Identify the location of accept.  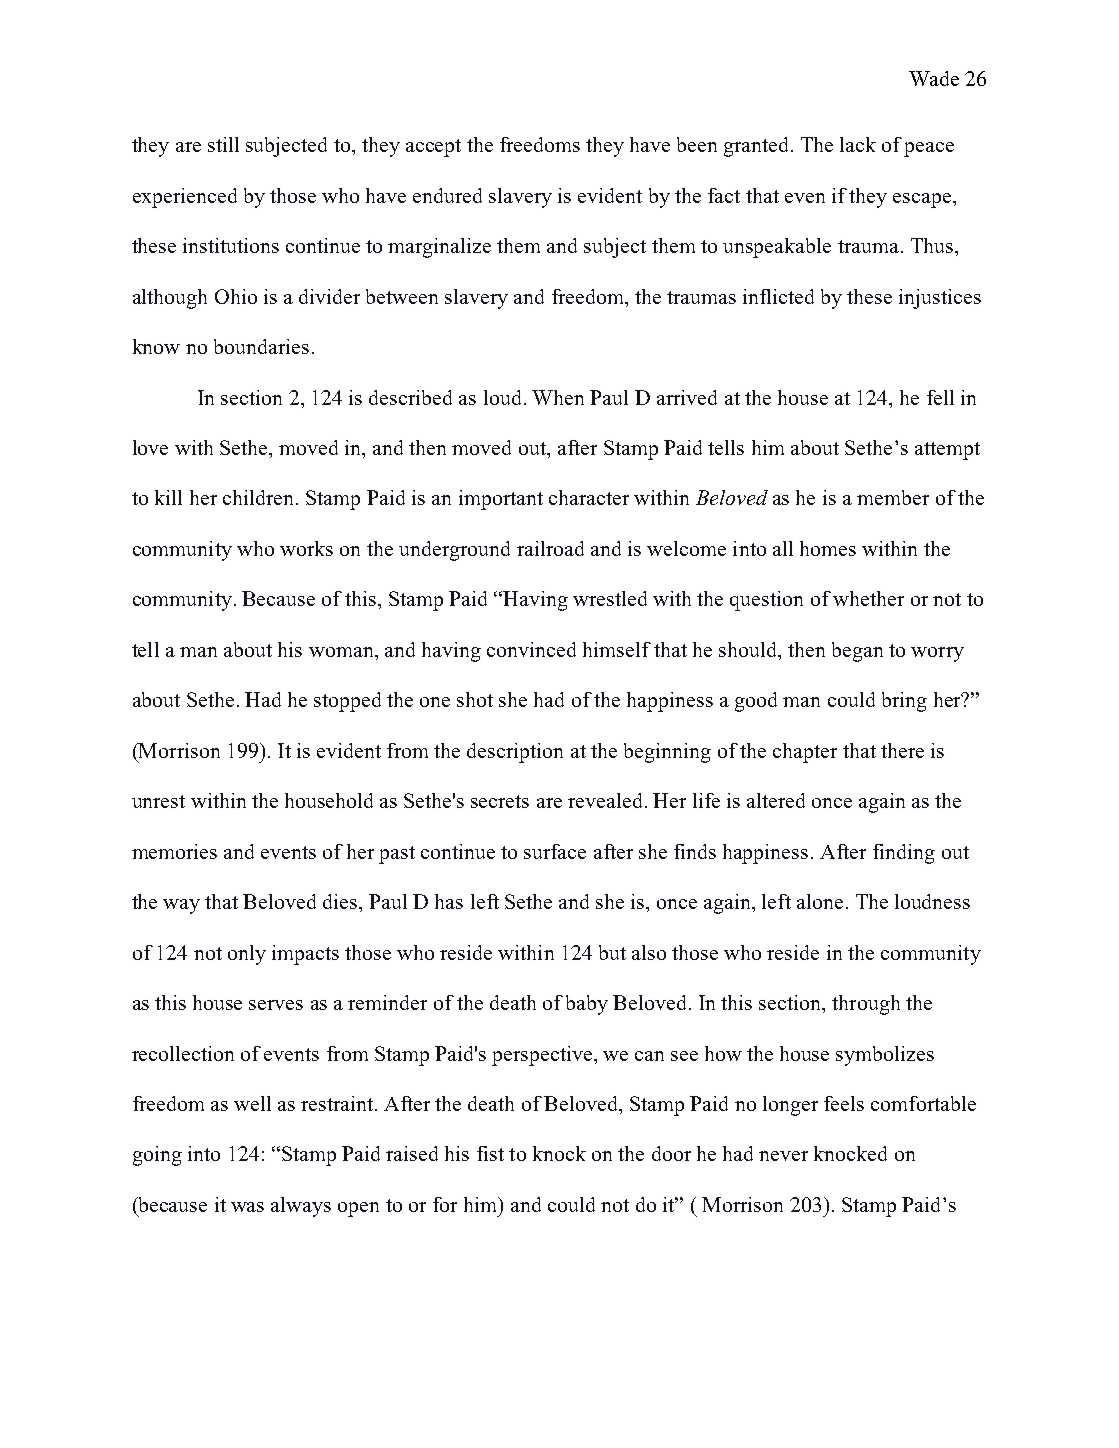
(433, 148).
